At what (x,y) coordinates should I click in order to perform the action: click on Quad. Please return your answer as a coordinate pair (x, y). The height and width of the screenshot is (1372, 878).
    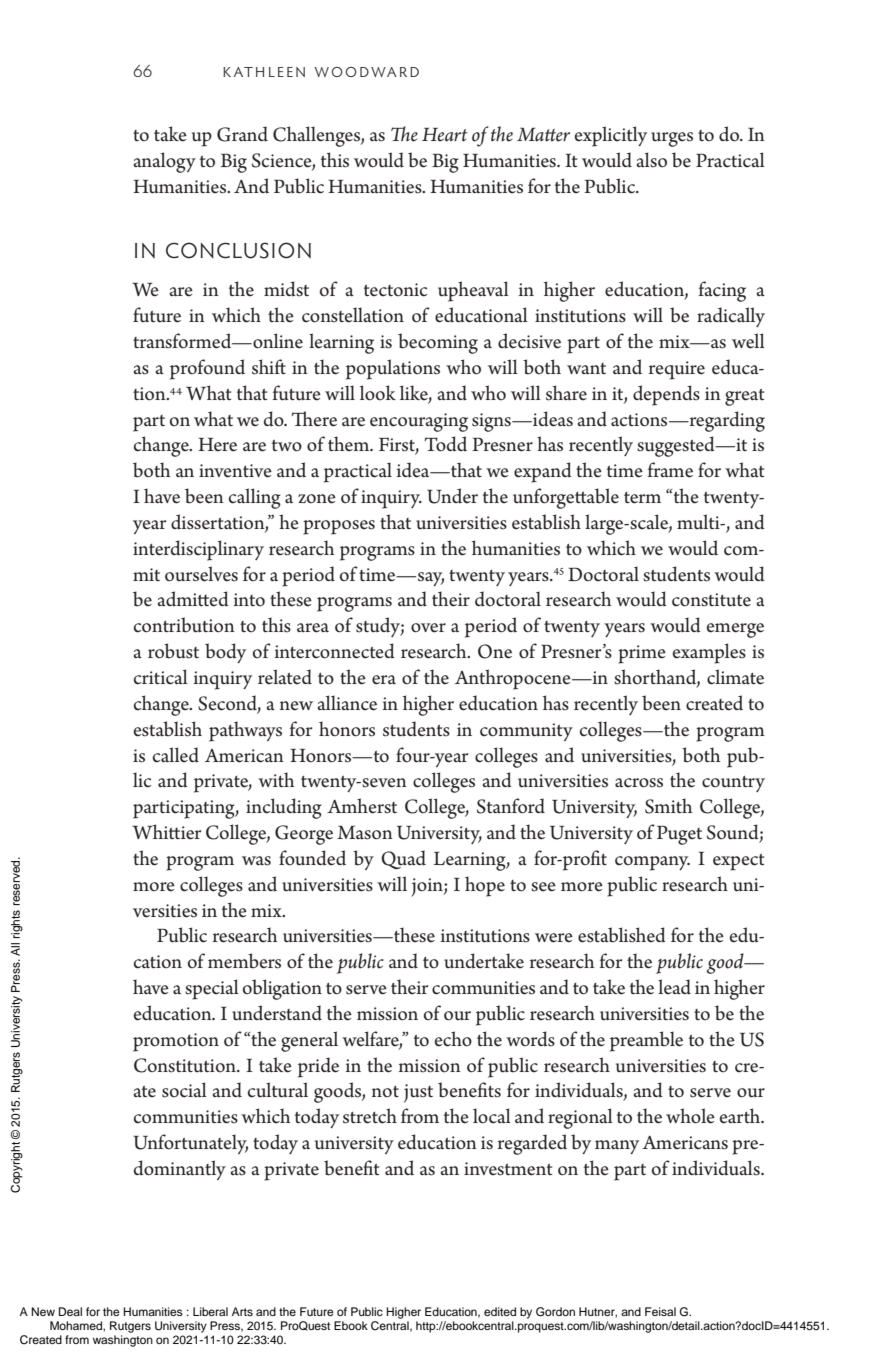
    Looking at the image, I should click on (403, 859).
